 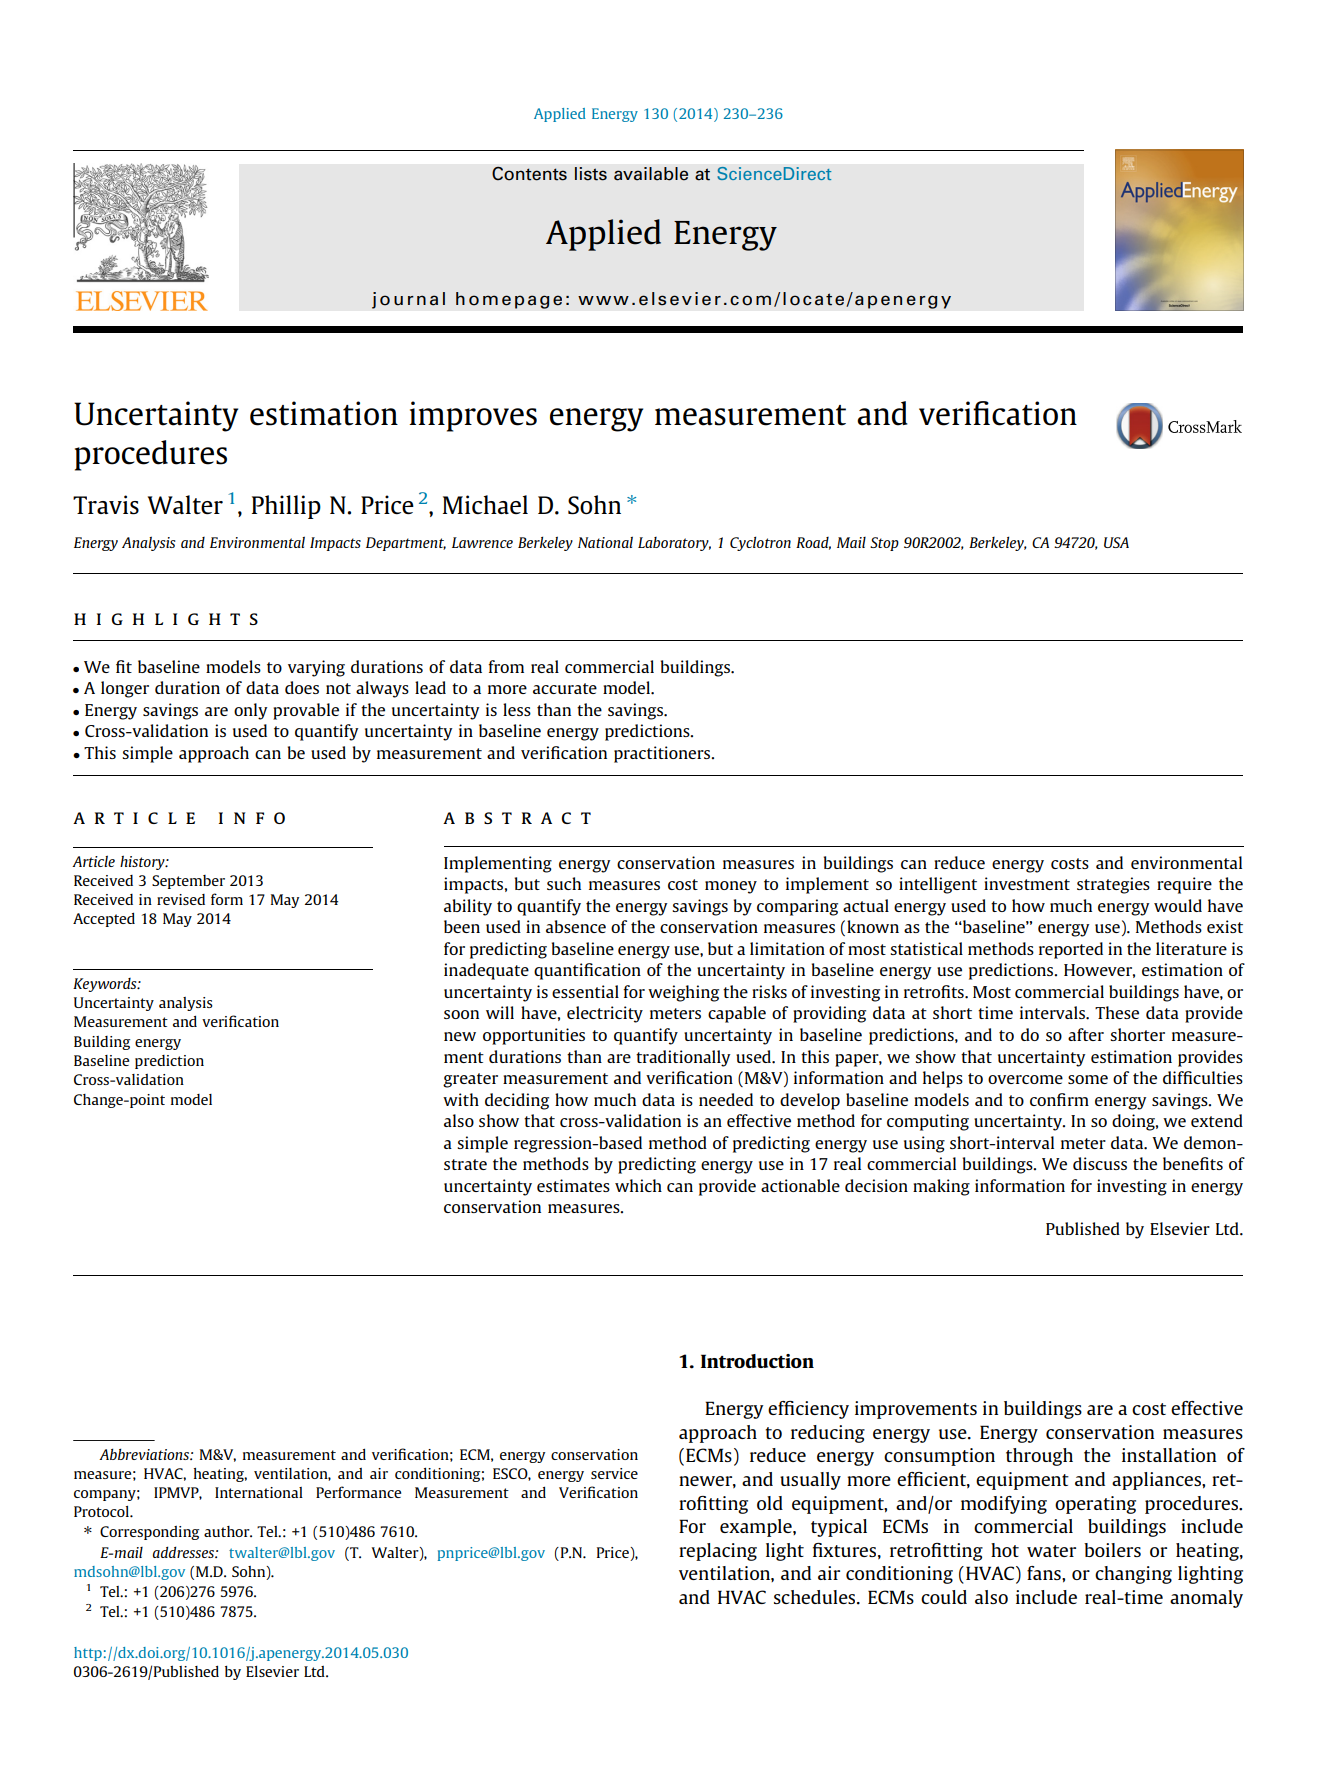 What do you see at coordinates (461, 1099) in the page?
I see `with` at bounding box center [461, 1099].
